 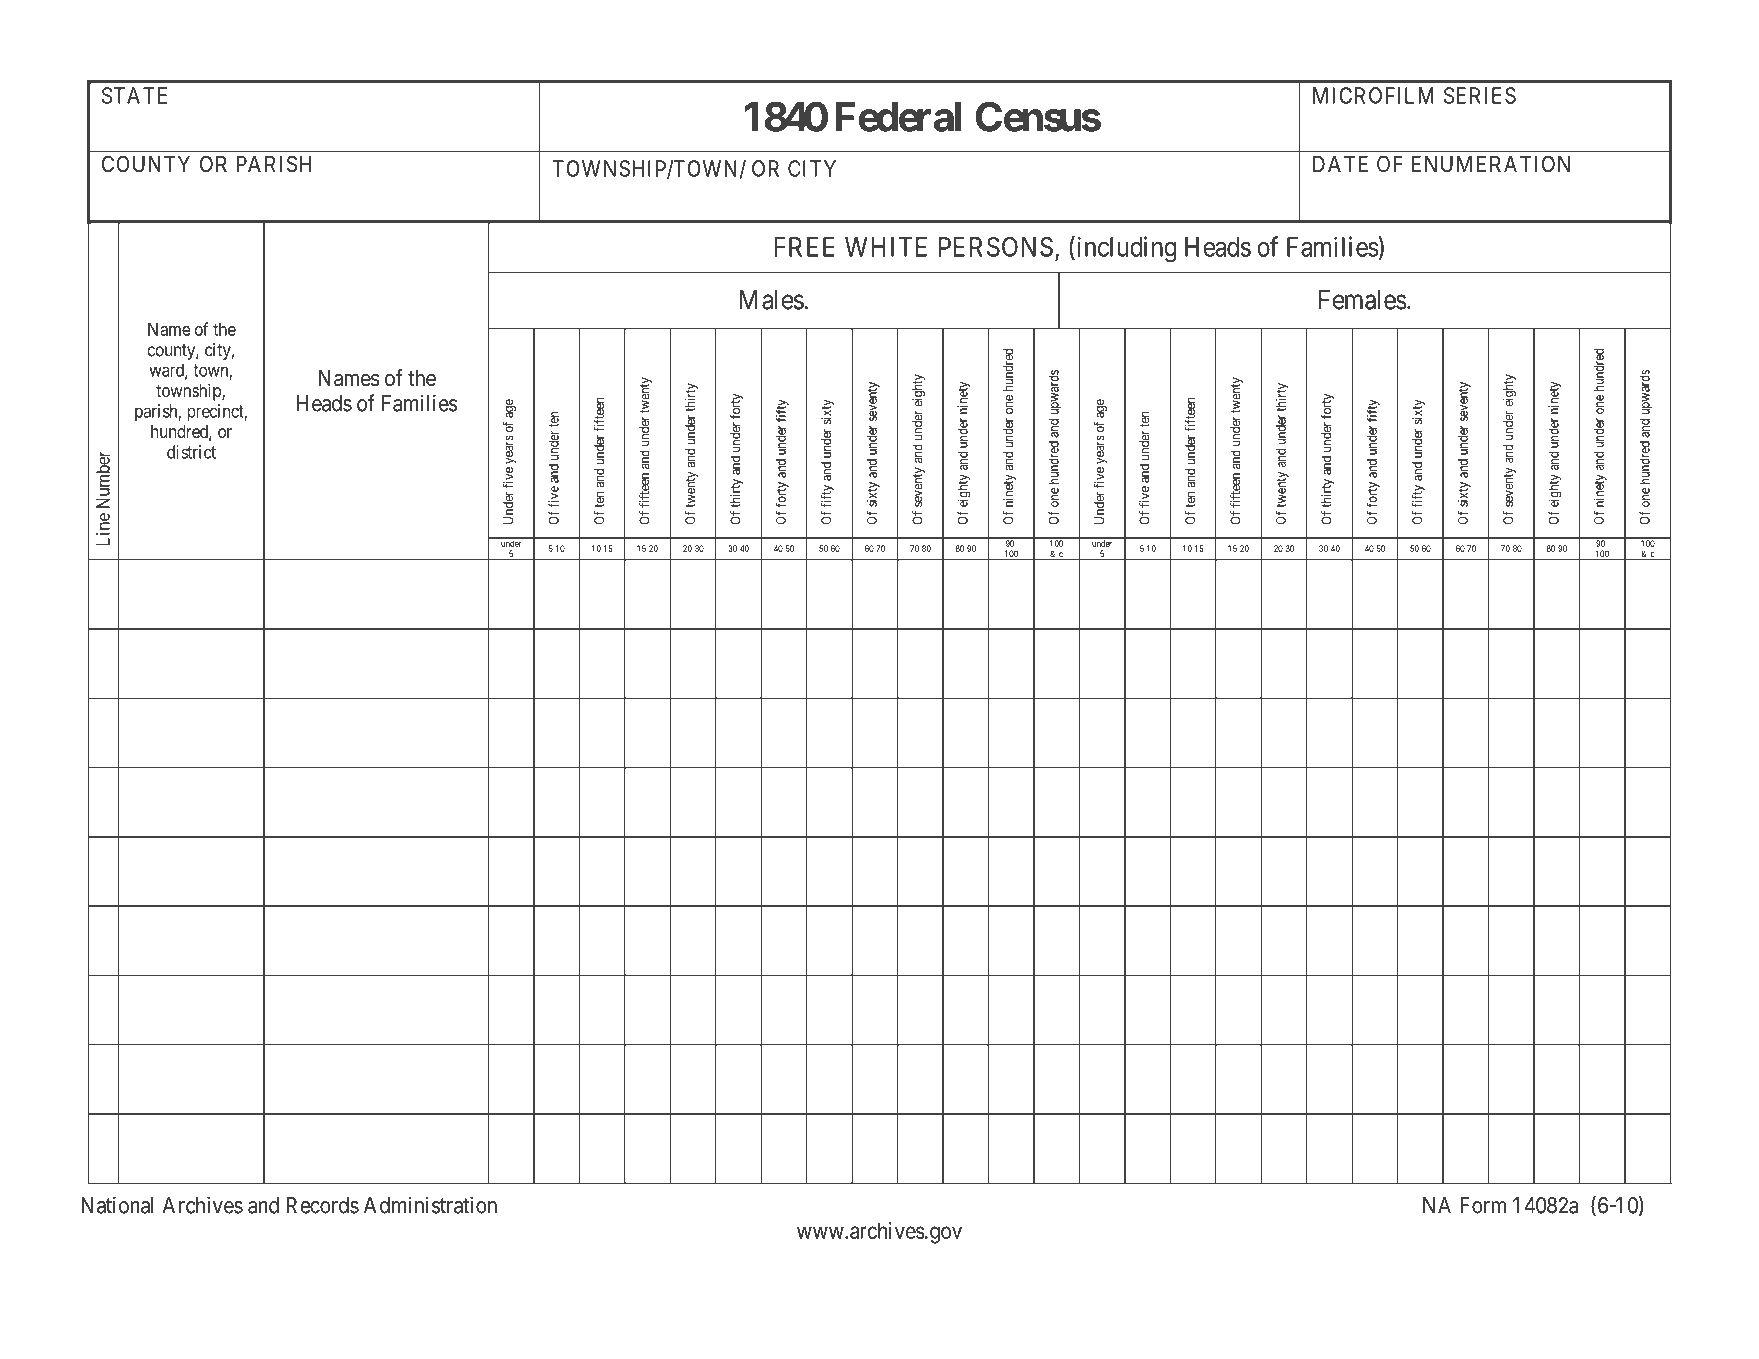 What do you see at coordinates (430, 1205) in the image?
I see `Administration` at bounding box center [430, 1205].
